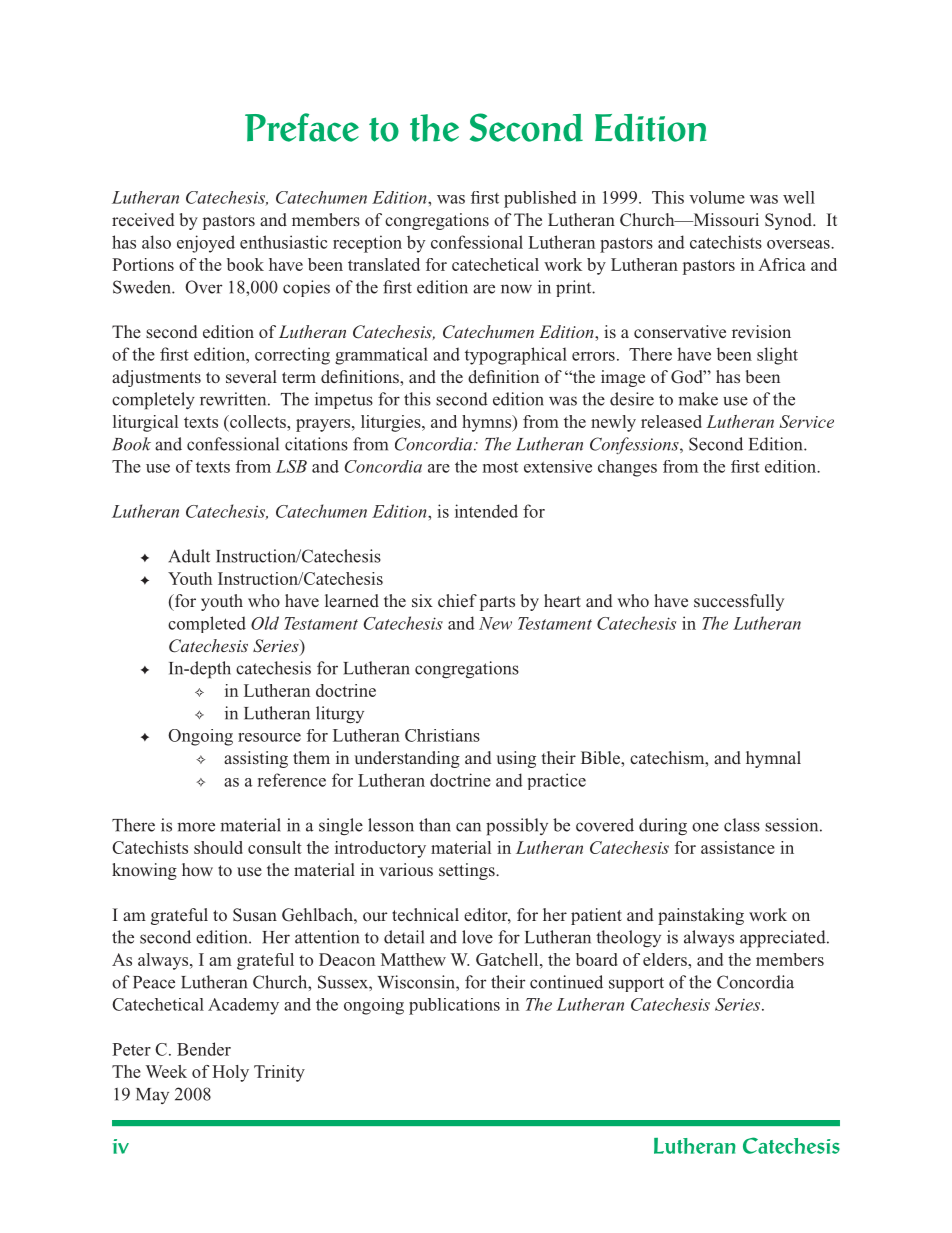  Describe the element at coordinates (230, 1073) in the image. I see `Holy` at that location.
